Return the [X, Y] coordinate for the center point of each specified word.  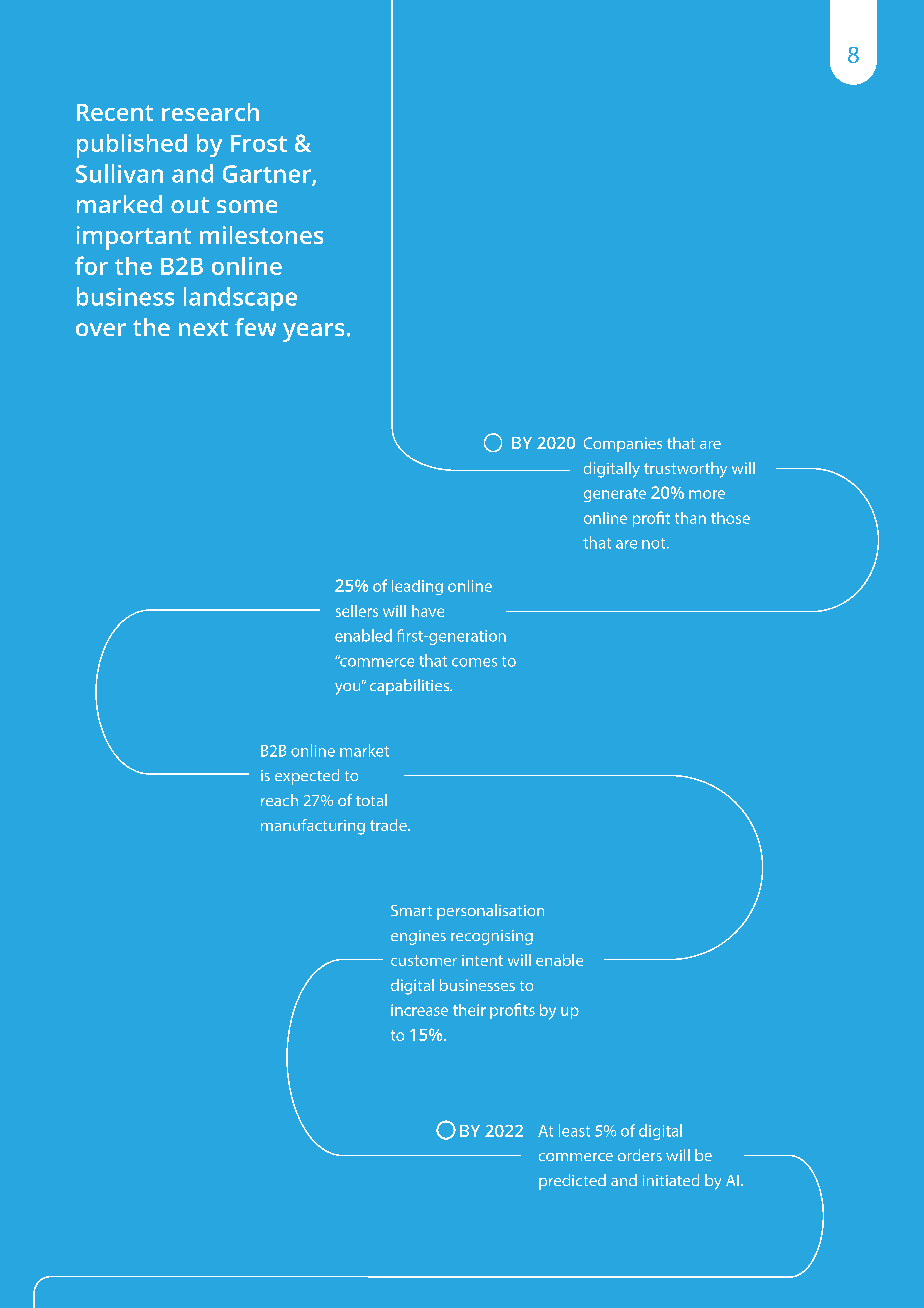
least [574, 1130]
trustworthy [685, 470]
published [132, 146]
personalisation [490, 912]
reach [279, 800]
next [203, 328]
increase [419, 1010]
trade [389, 825]
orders [640, 1155]
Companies [623, 444]
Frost [259, 143]
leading [417, 587]
